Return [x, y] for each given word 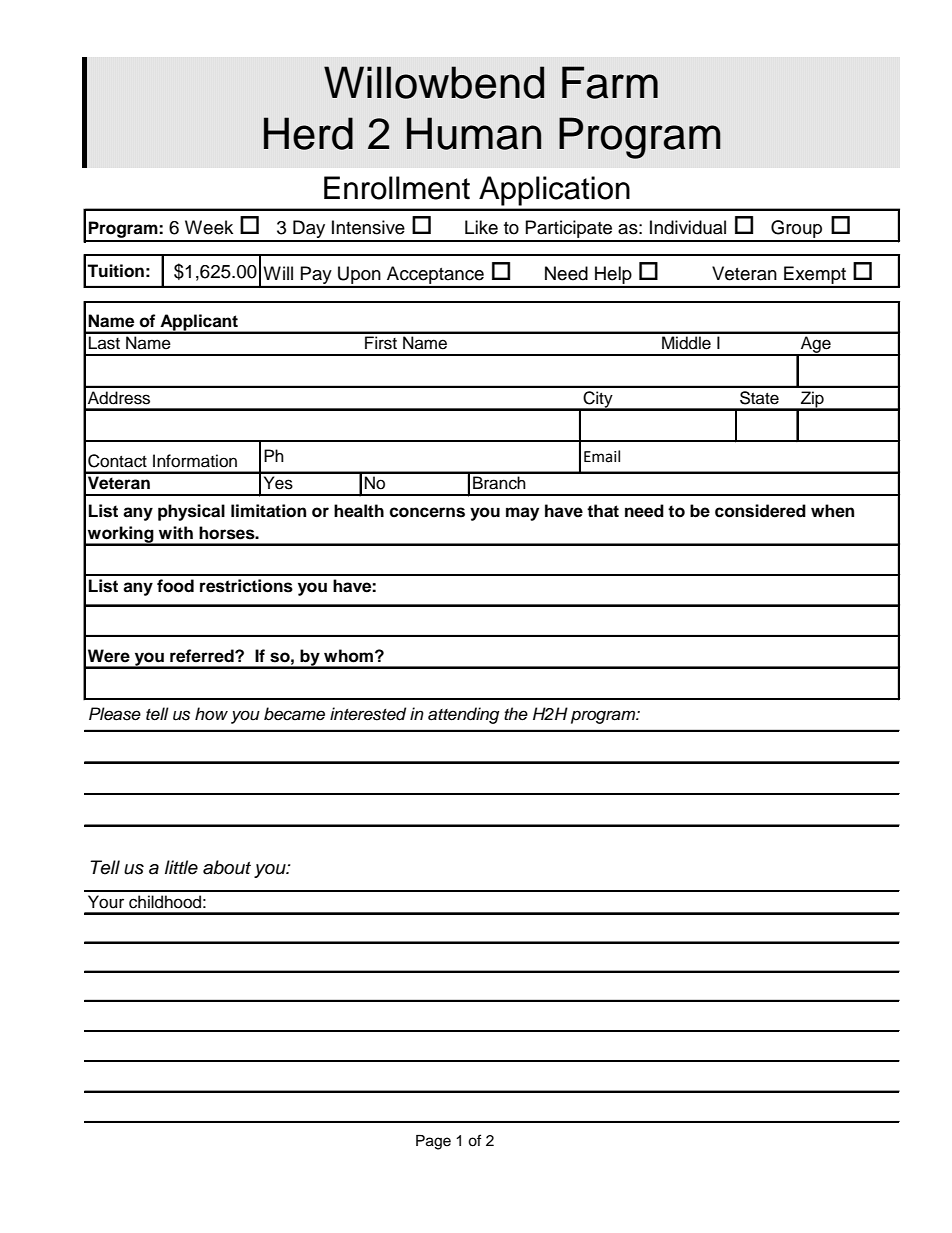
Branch [499, 483]
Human [474, 133]
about [227, 867]
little [181, 867]
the [516, 714]
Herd [308, 133]
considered [760, 511]
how [211, 713]
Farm [610, 82]
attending [463, 715]
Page [433, 1142]
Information [195, 461]
